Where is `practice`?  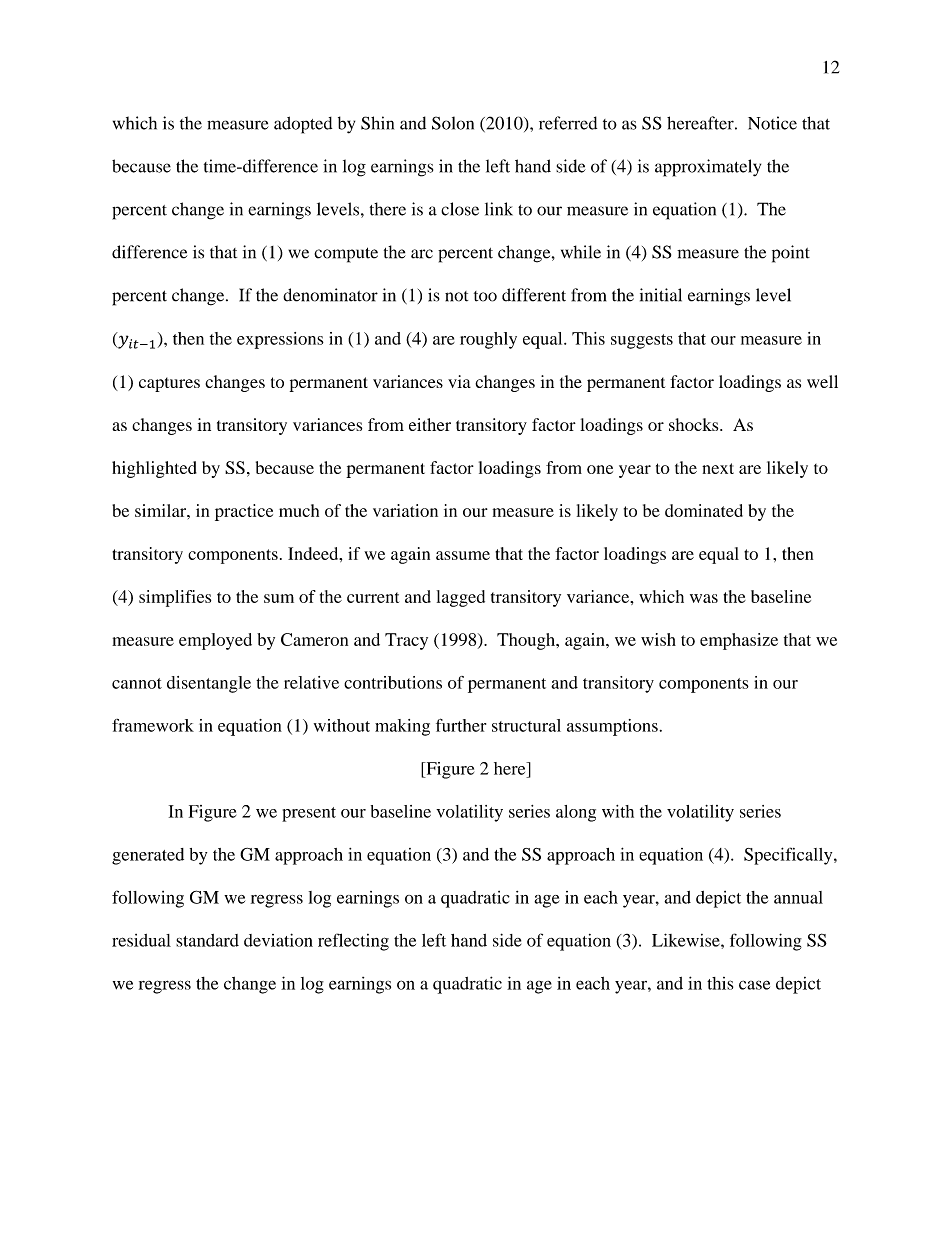
practice is located at coordinates (244, 512).
